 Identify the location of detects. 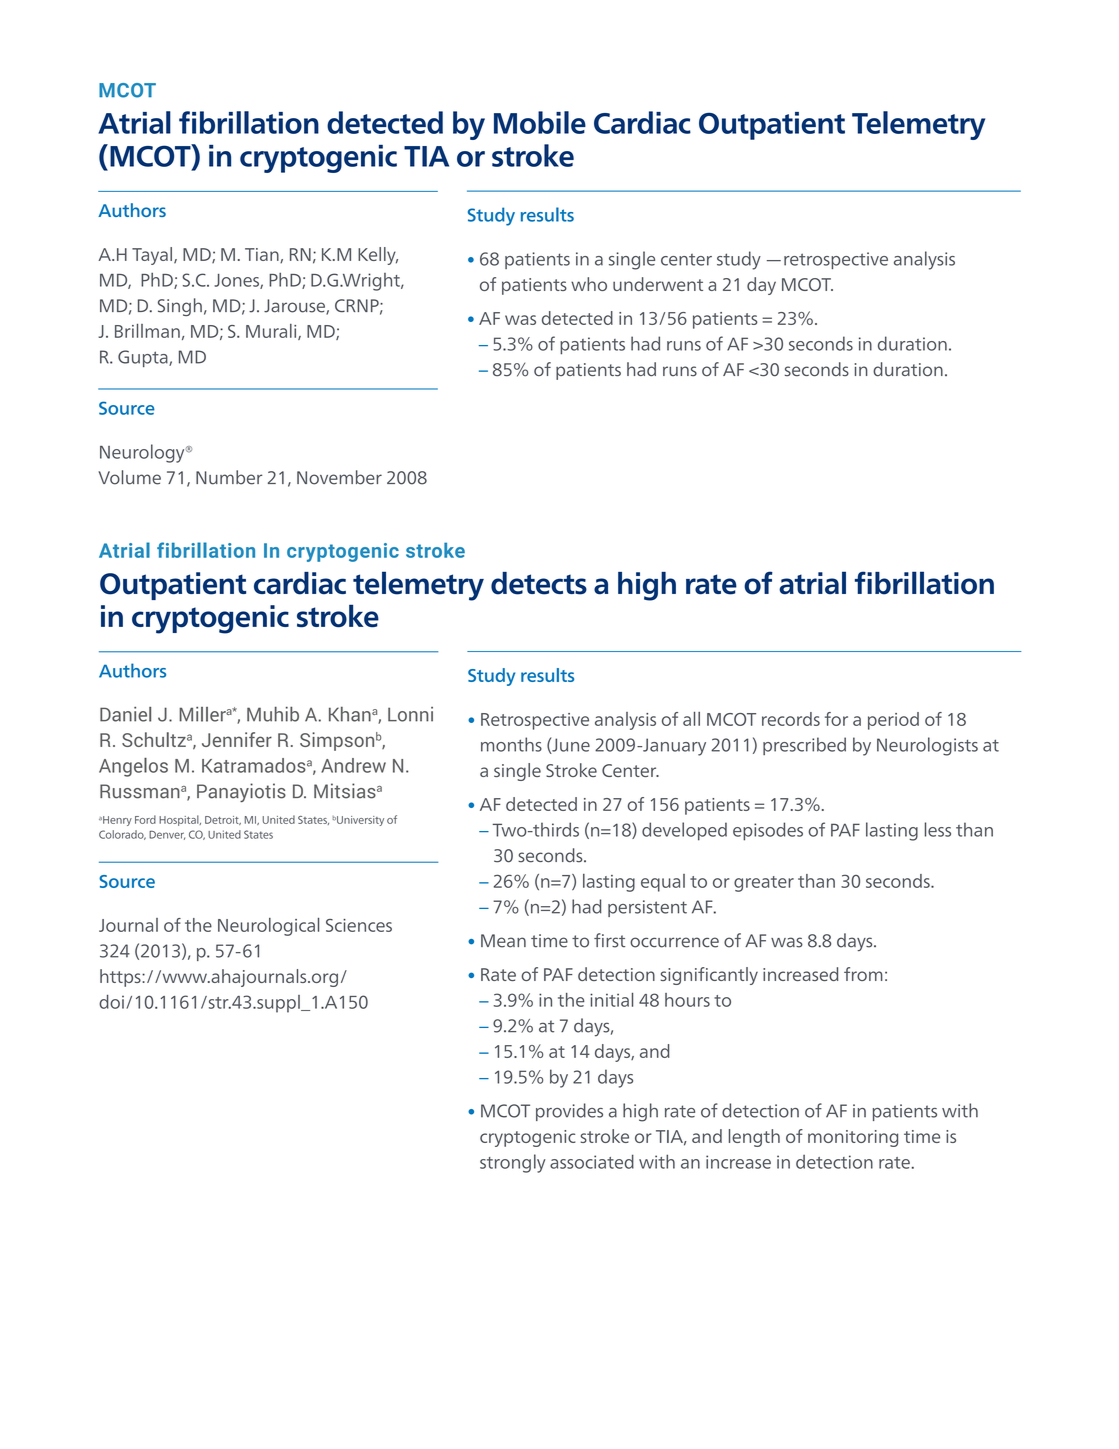
(539, 583).
